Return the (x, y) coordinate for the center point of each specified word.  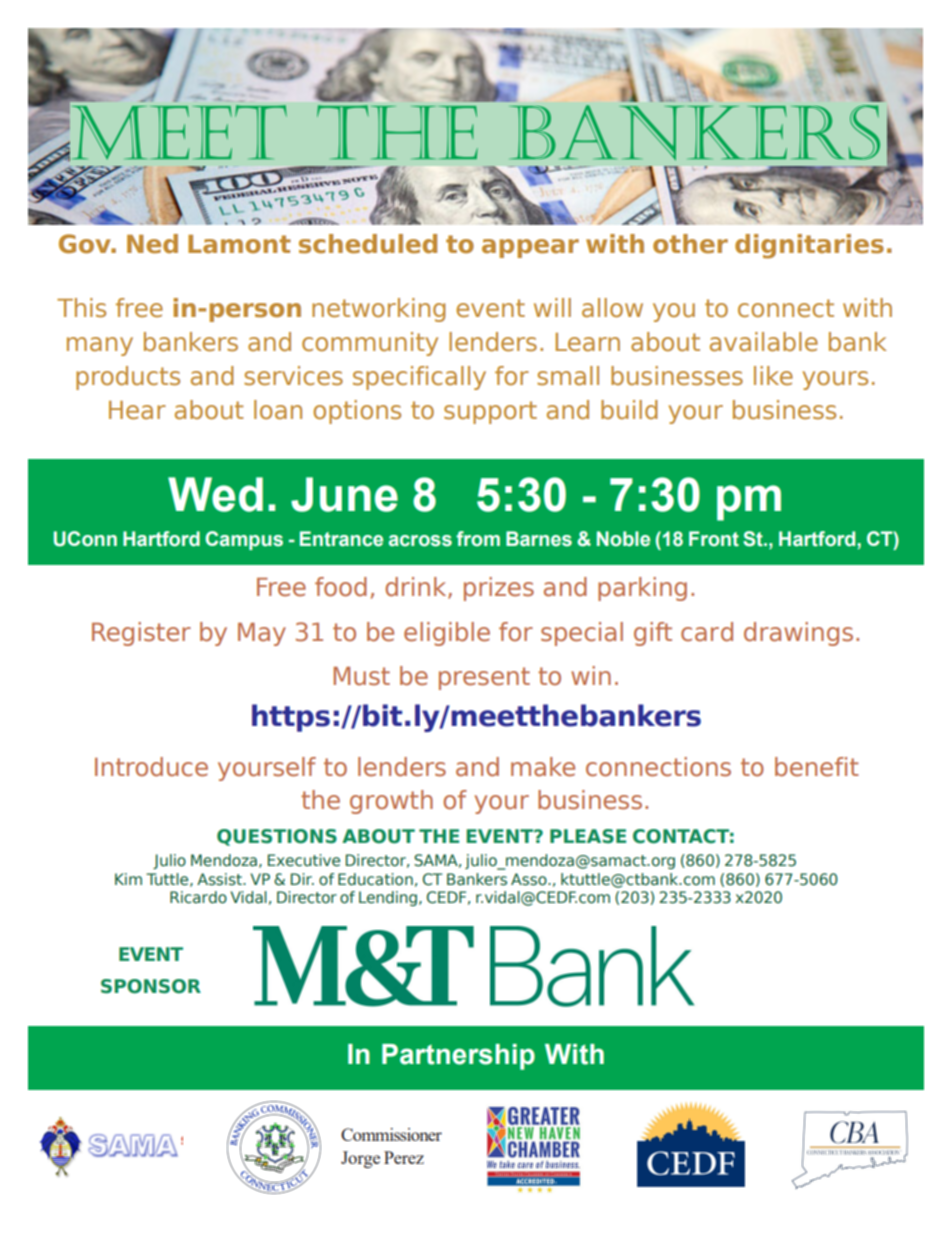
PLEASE (588, 836)
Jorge (360, 1159)
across (420, 541)
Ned (152, 244)
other (690, 244)
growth (391, 802)
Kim (128, 879)
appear (530, 248)
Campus (244, 540)
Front (714, 539)
